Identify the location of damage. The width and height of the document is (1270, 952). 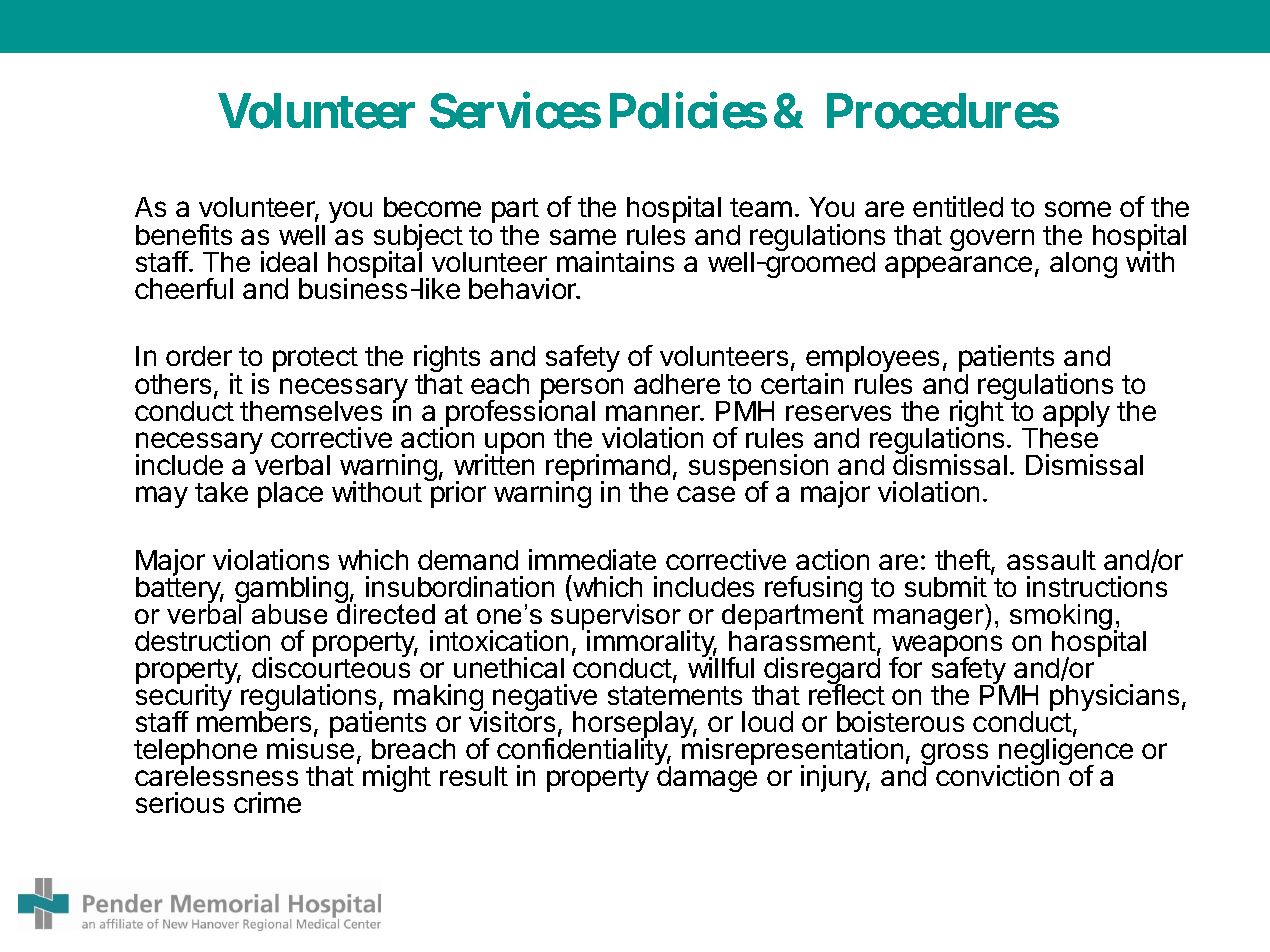
(706, 778).
